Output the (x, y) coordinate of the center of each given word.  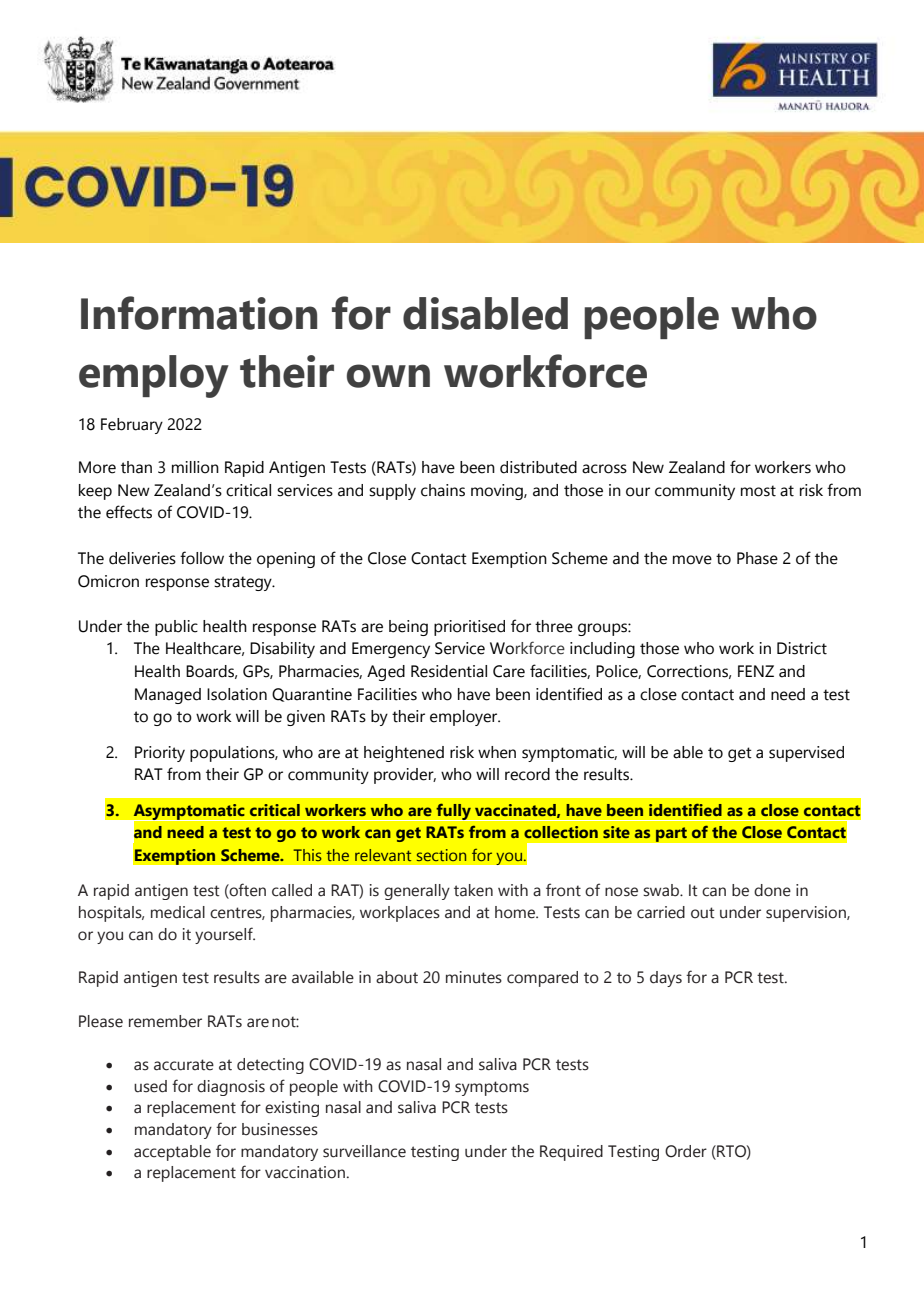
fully (453, 812)
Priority (160, 754)
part (671, 834)
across (604, 469)
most (758, 491)
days (666, 979)
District (802, 648)
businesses (280, 1129)
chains (443, 490)
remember (165, 1021)
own (388, 376)
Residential (449, 671)
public (176, 628)
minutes (474, 977)
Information (199, 313)
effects (129, 512)
